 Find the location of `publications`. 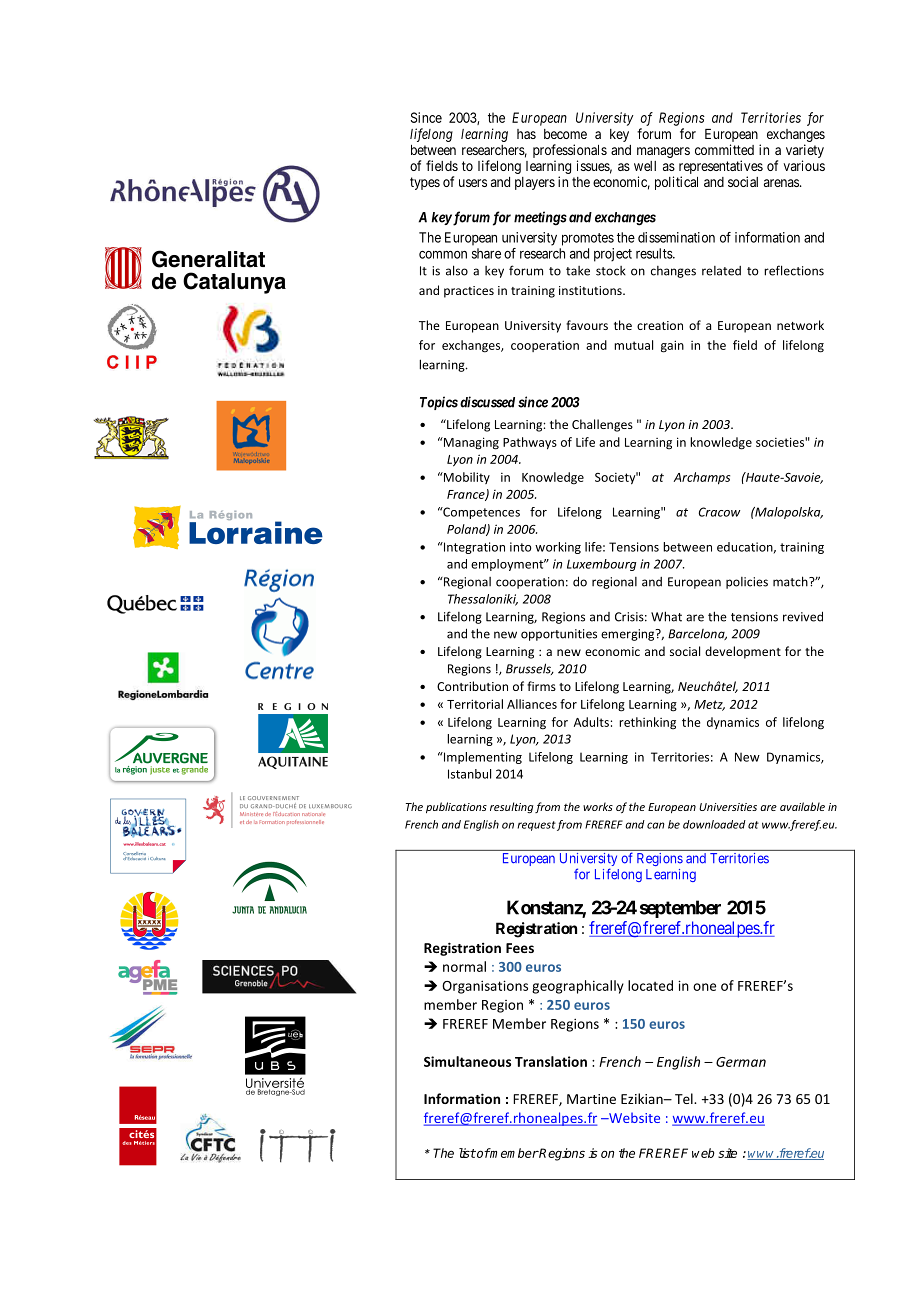

publications is located at coordinates (456, 807).
